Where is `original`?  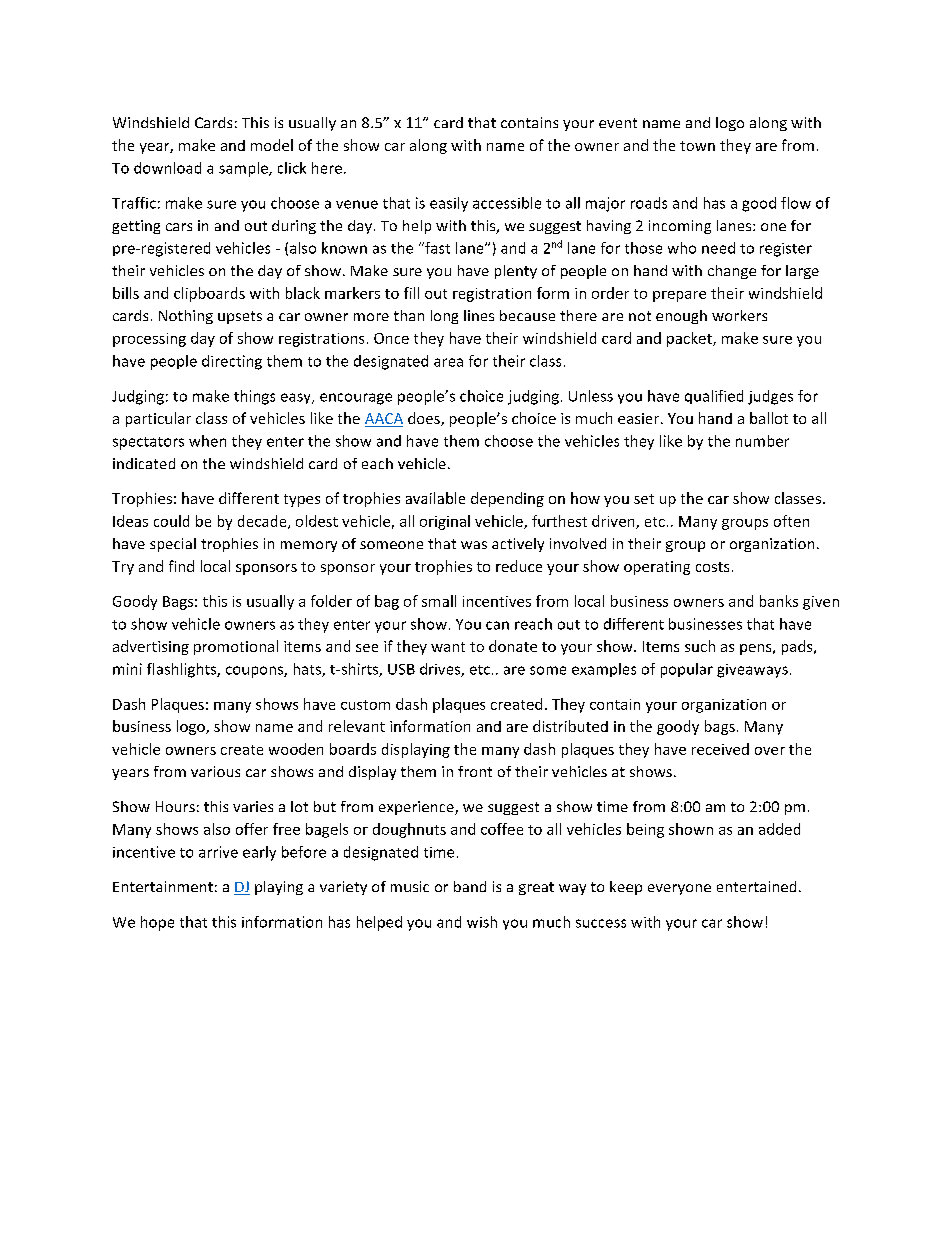
original is located at coordinates (445, 522).
